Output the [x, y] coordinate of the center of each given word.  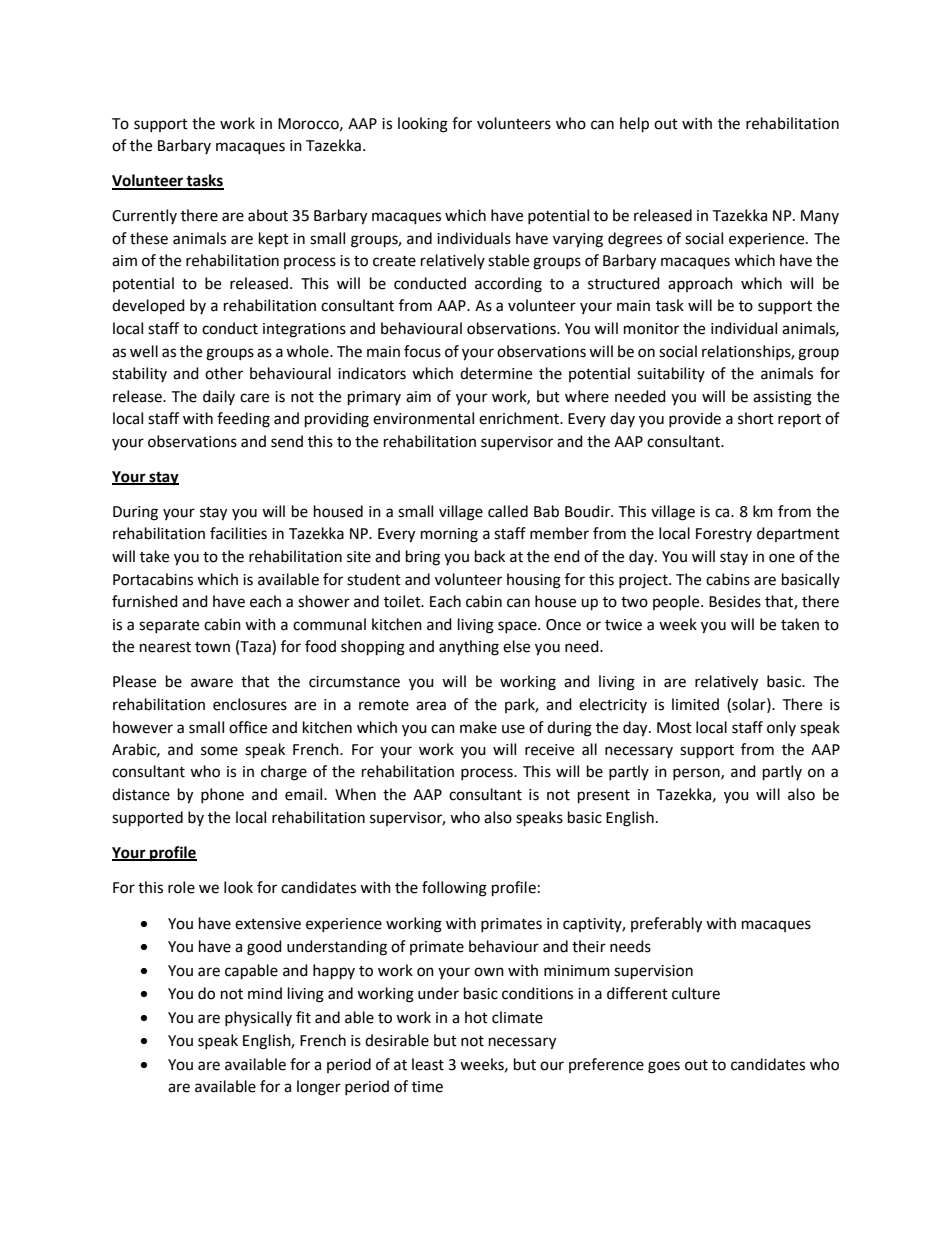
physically [258, 1018]
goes [664, 1067]
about [268, 215]
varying [578, 240]
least [428, 1064]
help [634, 125]
